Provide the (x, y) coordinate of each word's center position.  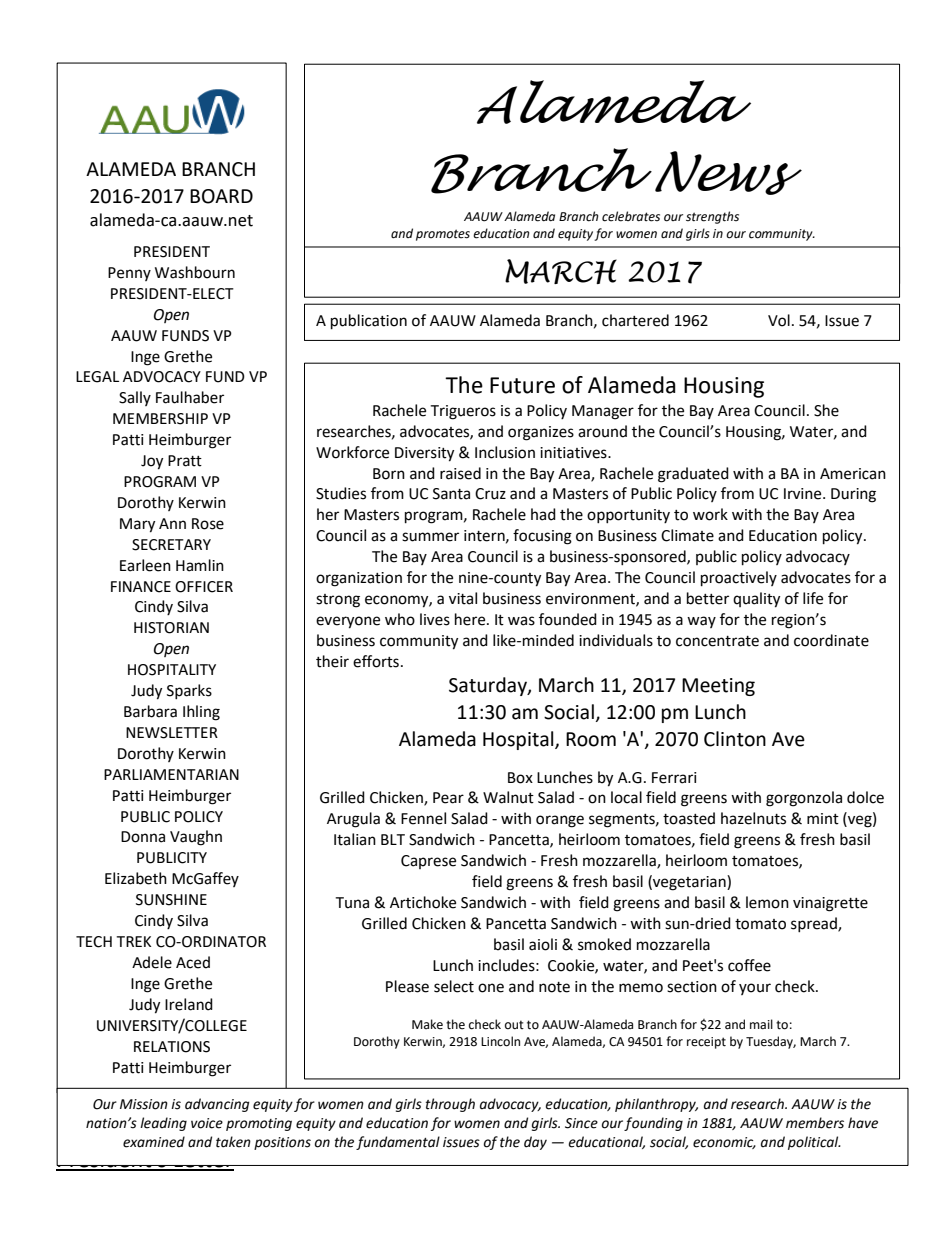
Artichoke (423, 902)
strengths (712, 217)
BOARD (221, 196)
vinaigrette (830, 904)
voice (207, 1123)
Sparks (189, 691)
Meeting (718, 687)
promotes (443, 235)
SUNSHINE (171, 900)
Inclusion (505, 452)
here (471, 619)
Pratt (185, 461)
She (826, 410)
